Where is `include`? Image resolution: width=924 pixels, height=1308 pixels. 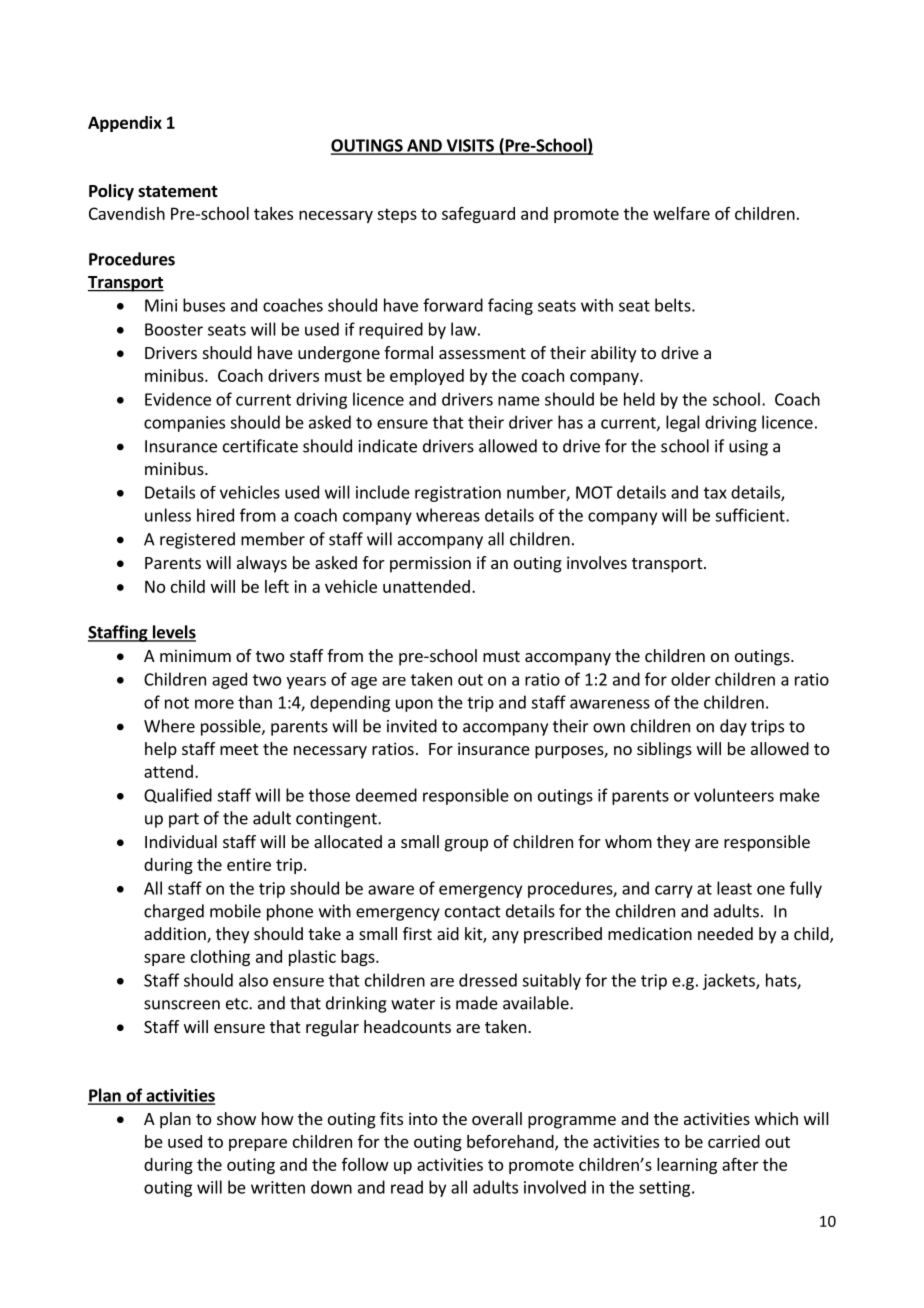 include is located at coordinates (383, 492).
